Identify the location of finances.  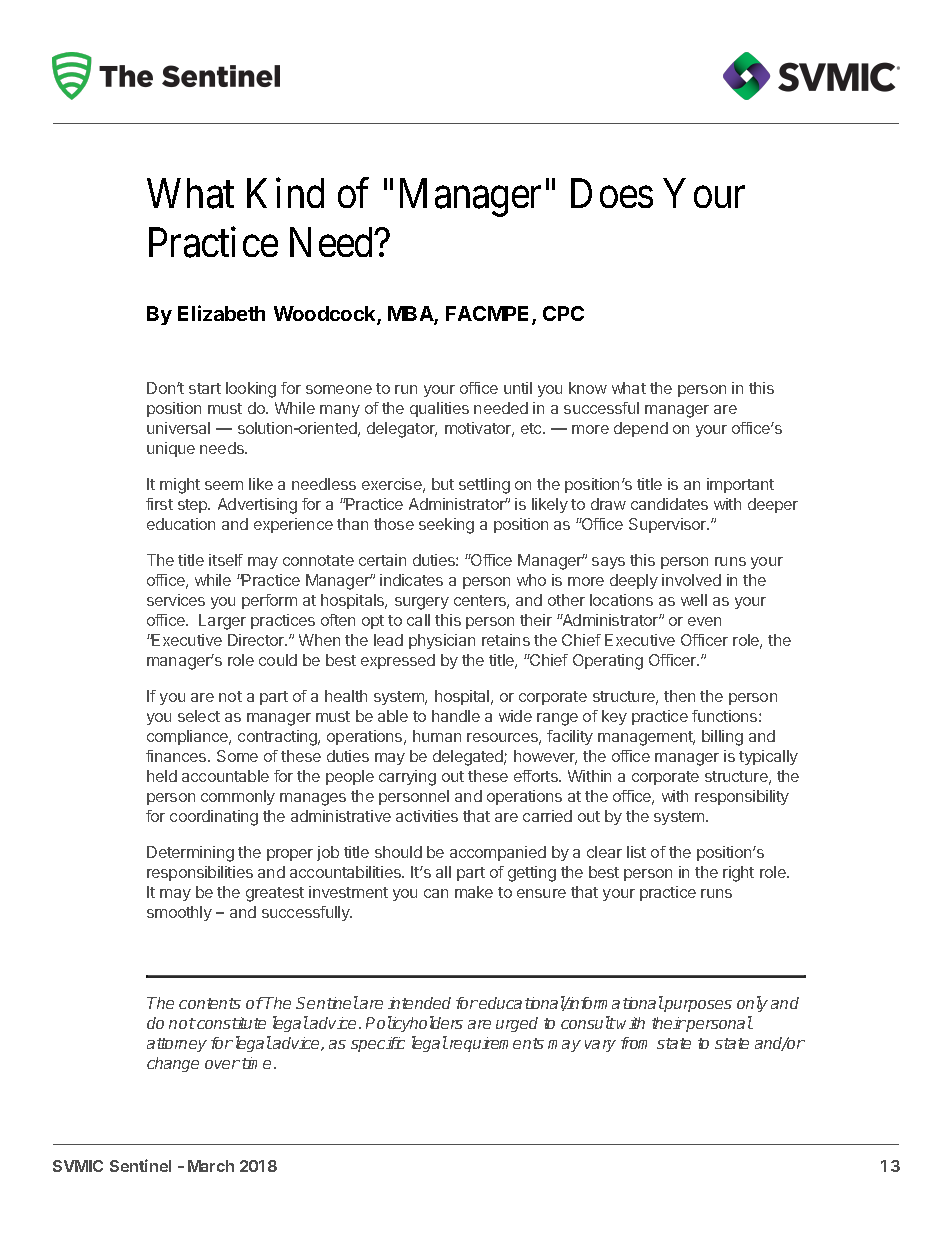
(177, 756).
